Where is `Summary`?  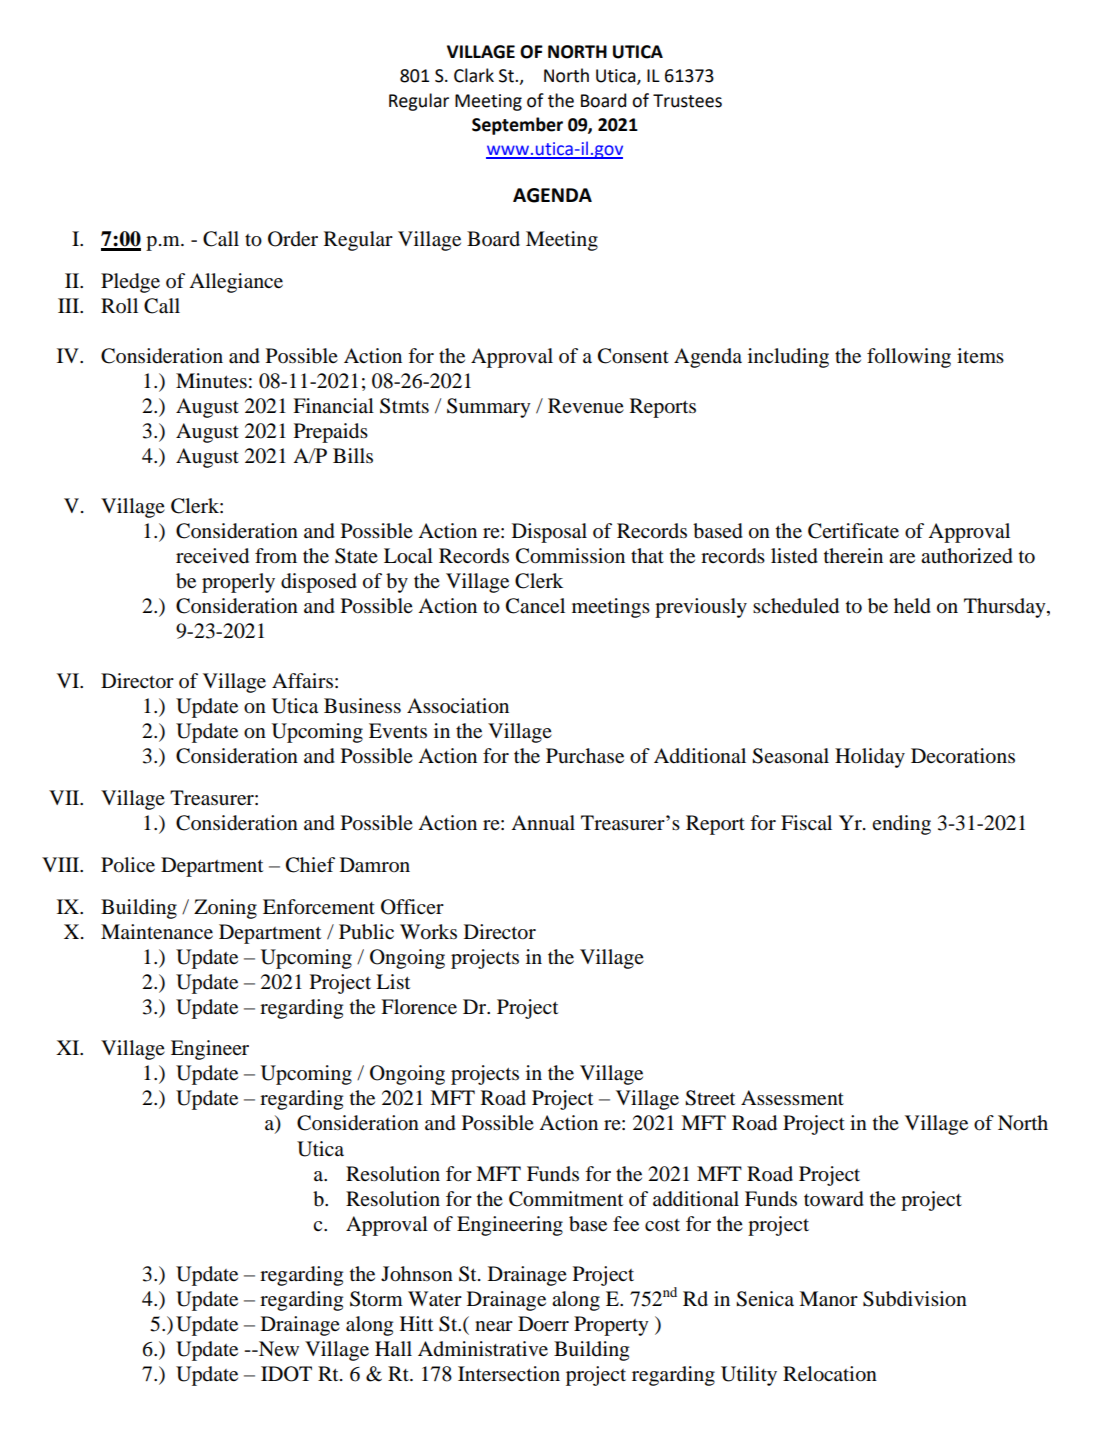 Summary is located at coordinates (489, 408).
